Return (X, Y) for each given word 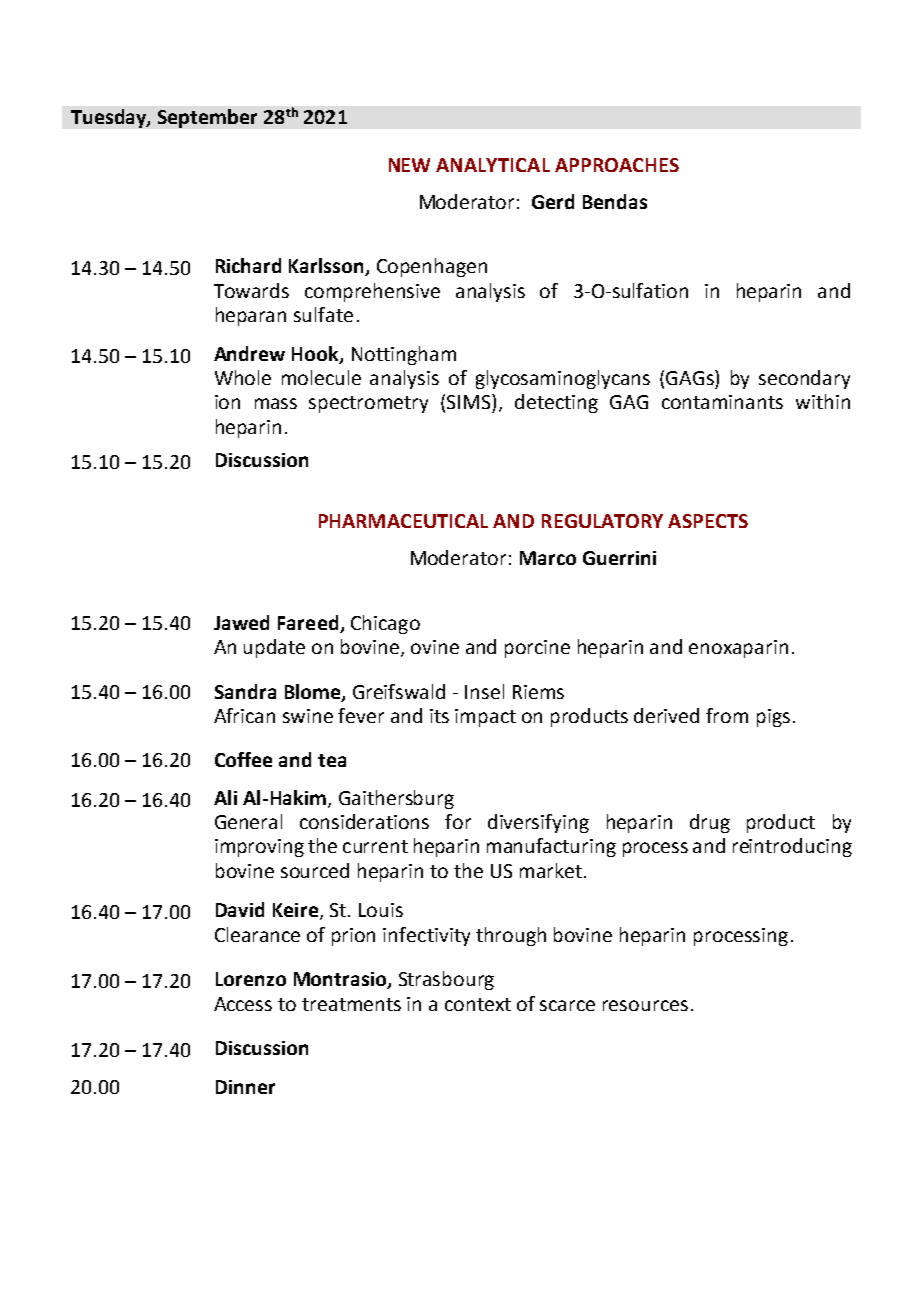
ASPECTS (708, 521)
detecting (556, 403)
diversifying (538, 823)
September (207, 118)
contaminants (722, 402)
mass (276, 403)
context (478, 1004)
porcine (537, 649)
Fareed (308, 622)
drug (710, 823)
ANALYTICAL (493, 165)
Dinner (245, 1087)
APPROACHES (617, 165)
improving (259, 848)
